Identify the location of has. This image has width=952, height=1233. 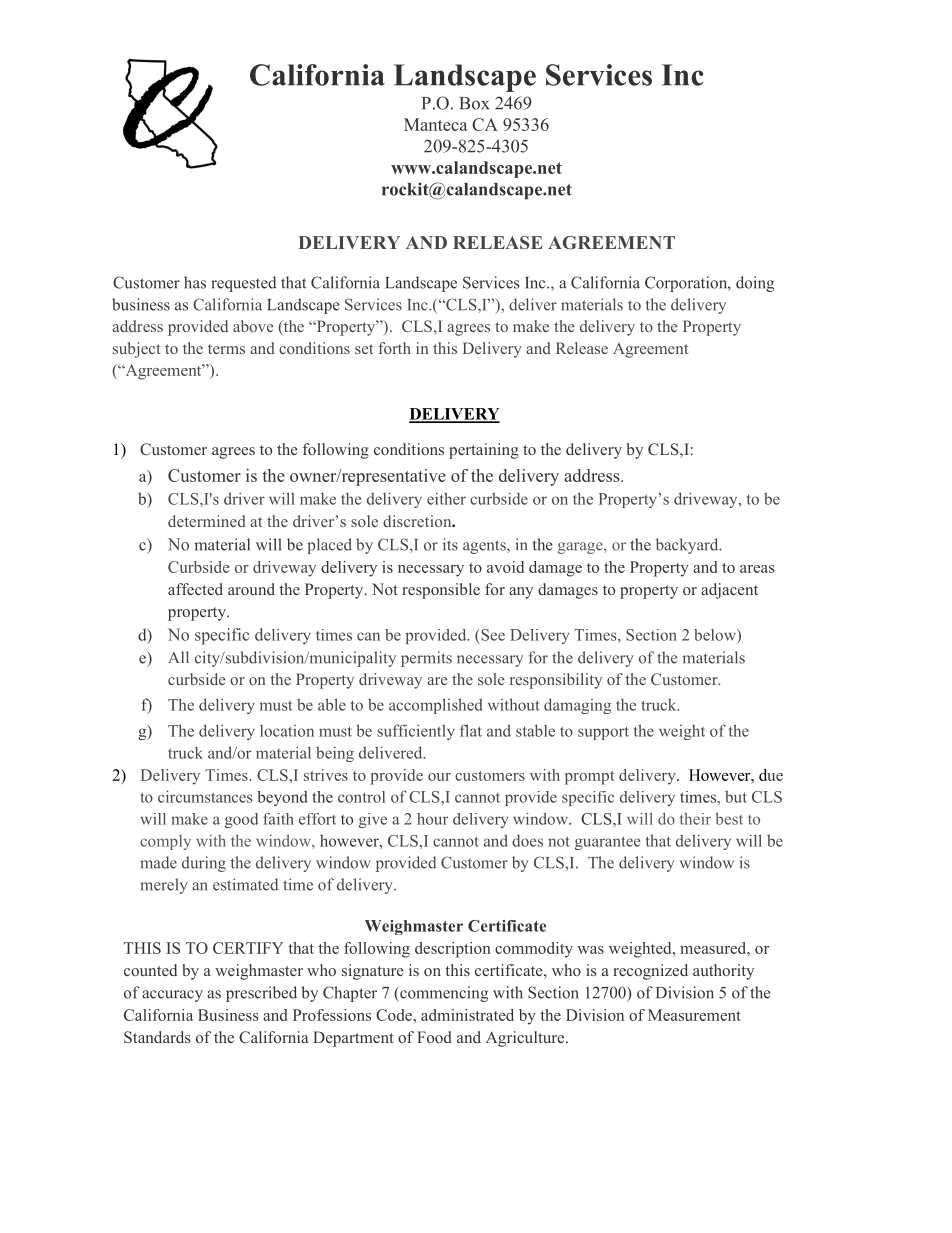
(195, 282).
